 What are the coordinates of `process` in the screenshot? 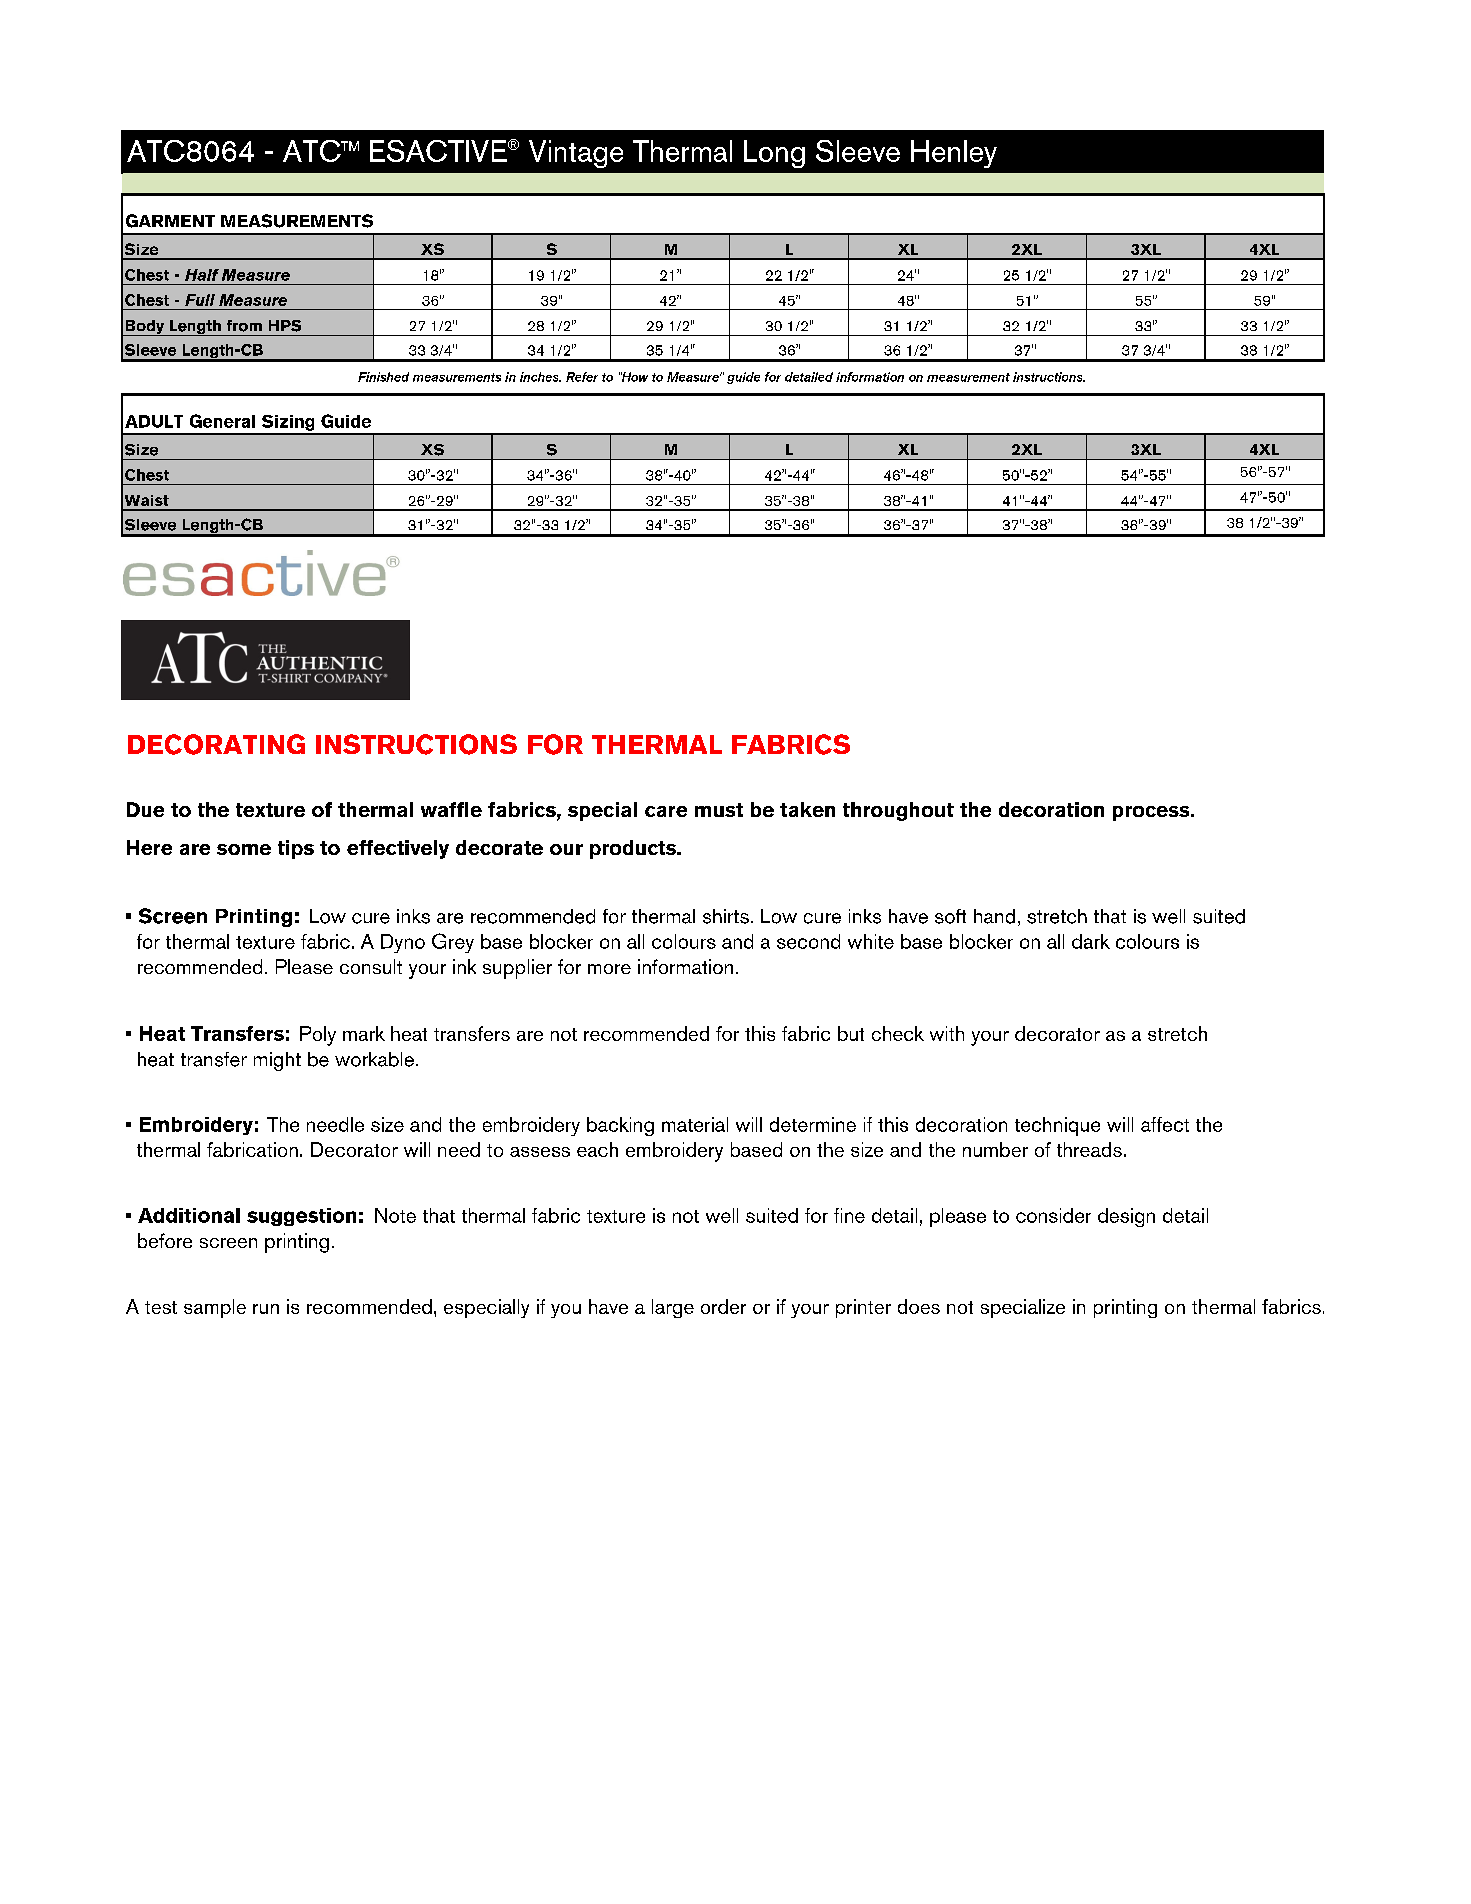 It's located at (1152, 813).
